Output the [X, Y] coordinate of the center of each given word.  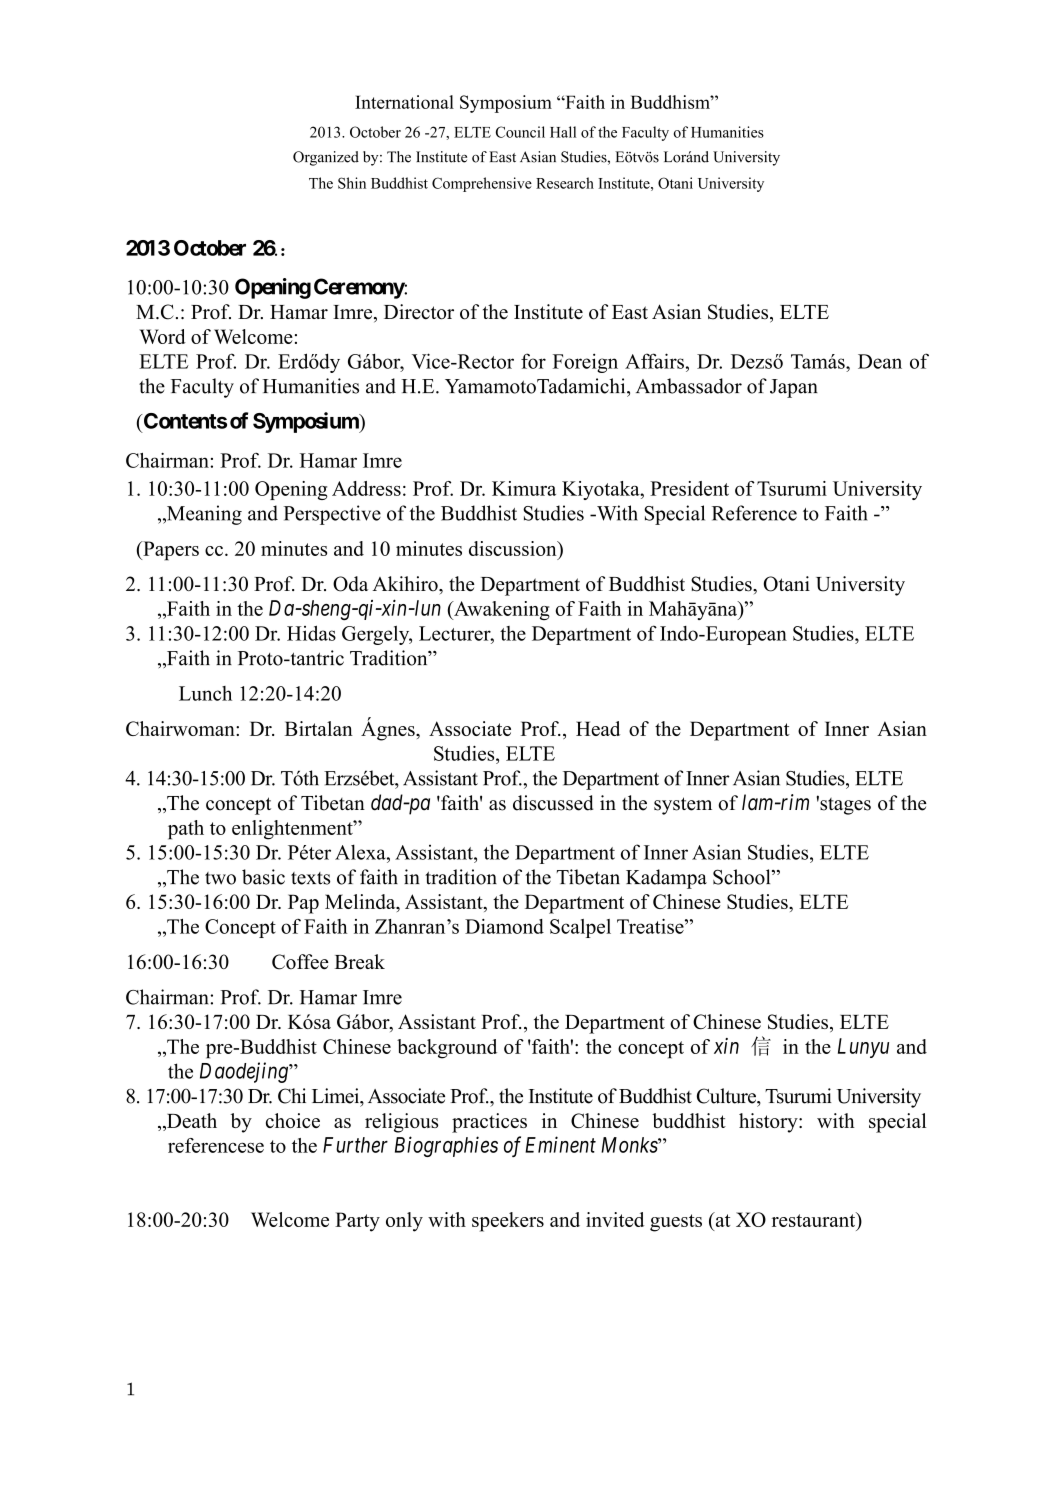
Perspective [332, 515]
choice [293, 1120]
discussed [553, 803]
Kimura [524, 488]
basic [263, 877]
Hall [563, 132]
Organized [326, 158]
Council [520, 132]
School [743, 877]
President [689, 488]
